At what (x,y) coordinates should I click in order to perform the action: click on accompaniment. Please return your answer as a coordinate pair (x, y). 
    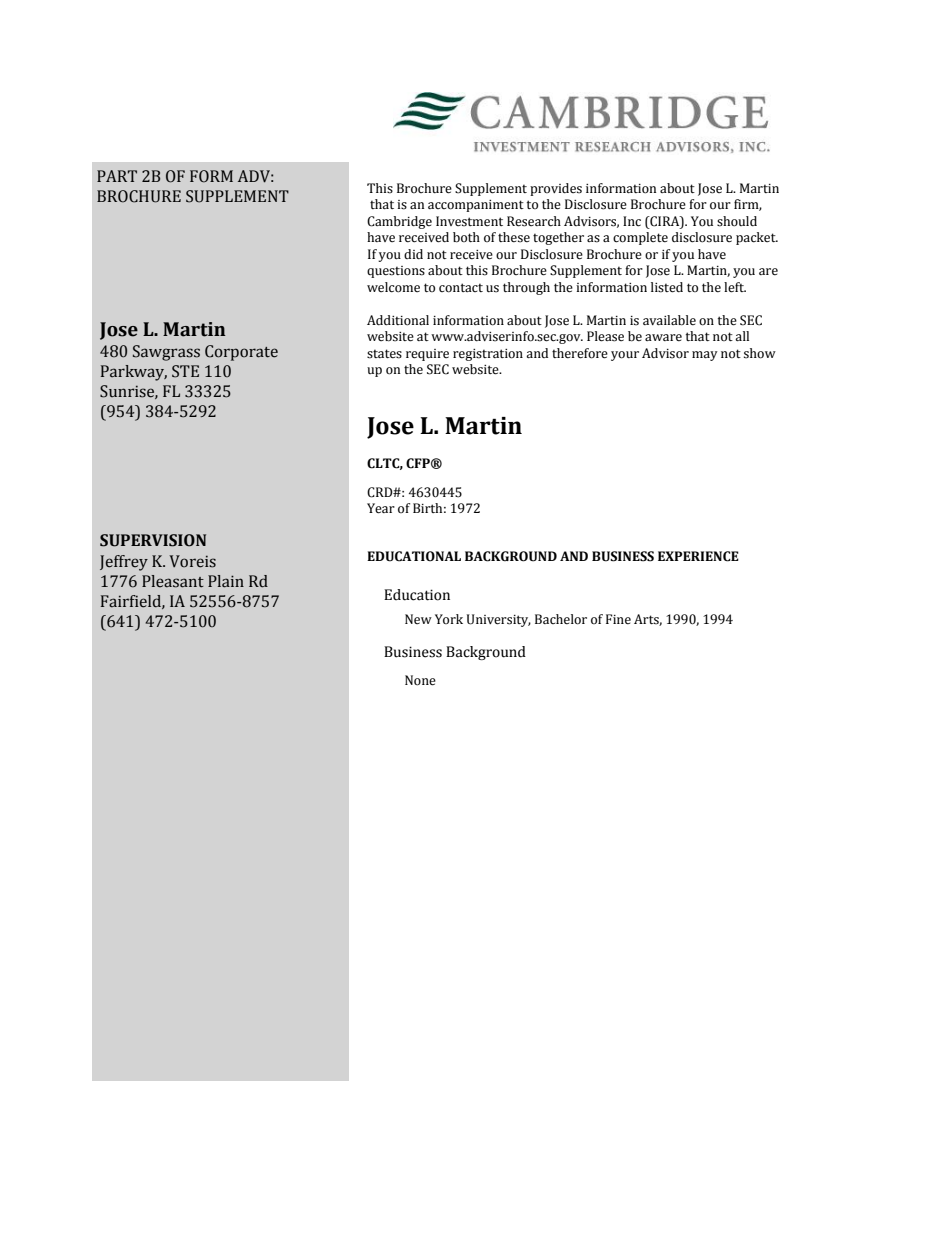
    Looking at the image, I should click on (476, 206).
